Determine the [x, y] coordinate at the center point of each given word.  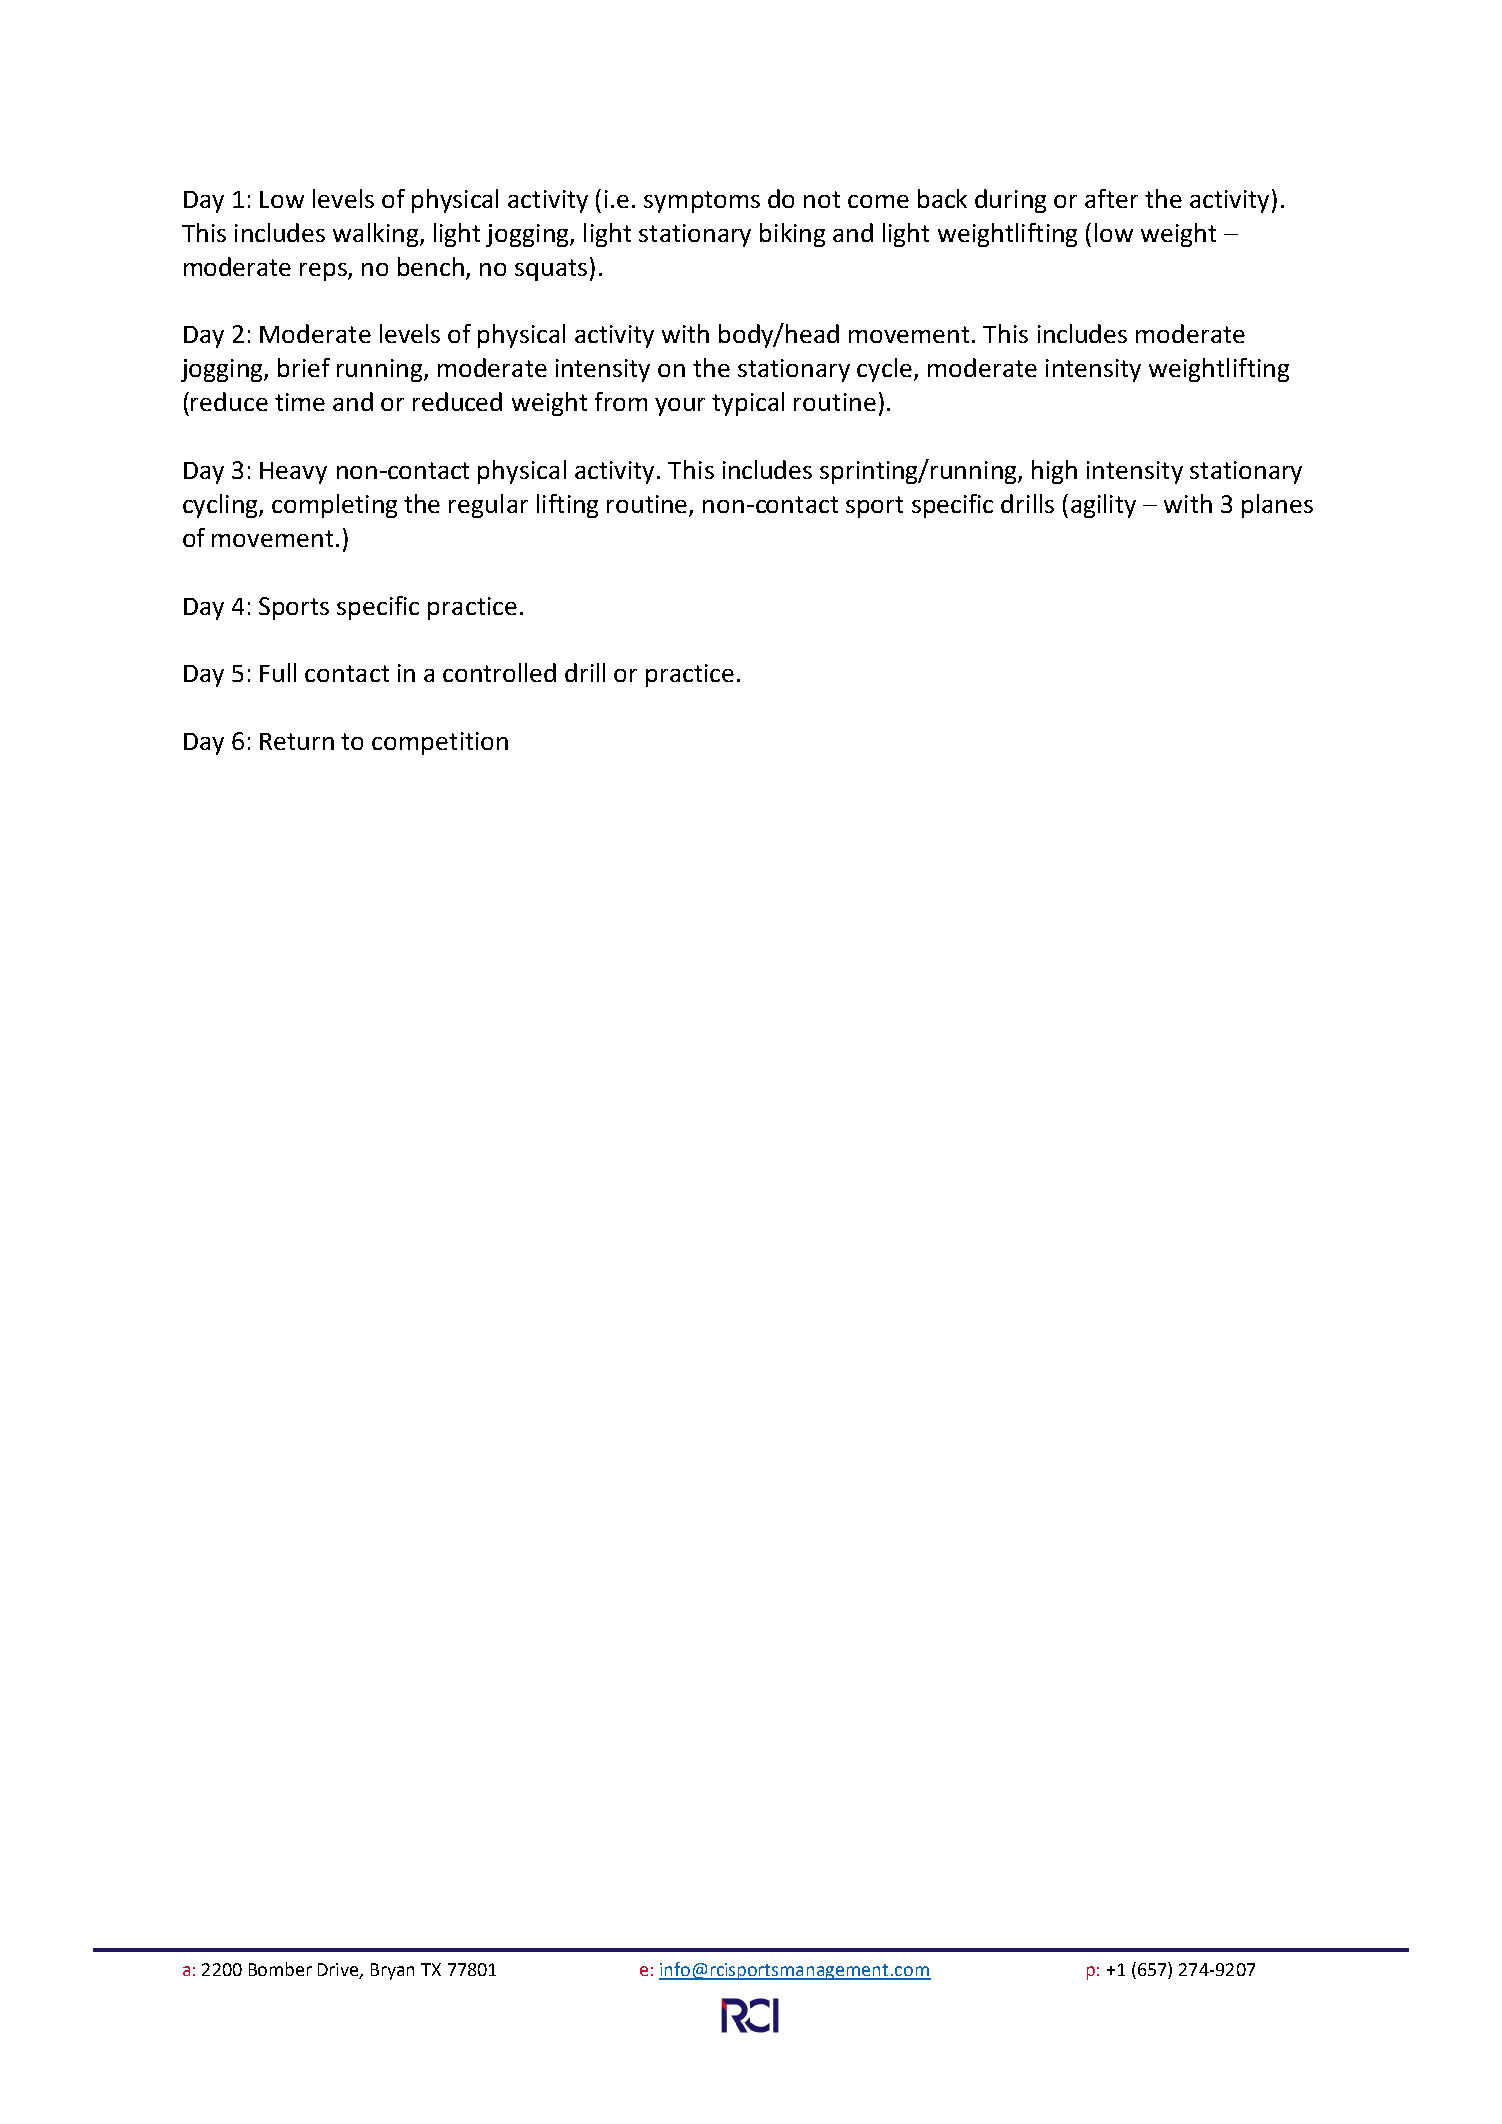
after [1111, 198]
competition [440, 743]
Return [297, 741]
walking [377, 235]
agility [1103, 506]
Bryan [392, 1971]
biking [792, 235]
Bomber [280, 1969]
